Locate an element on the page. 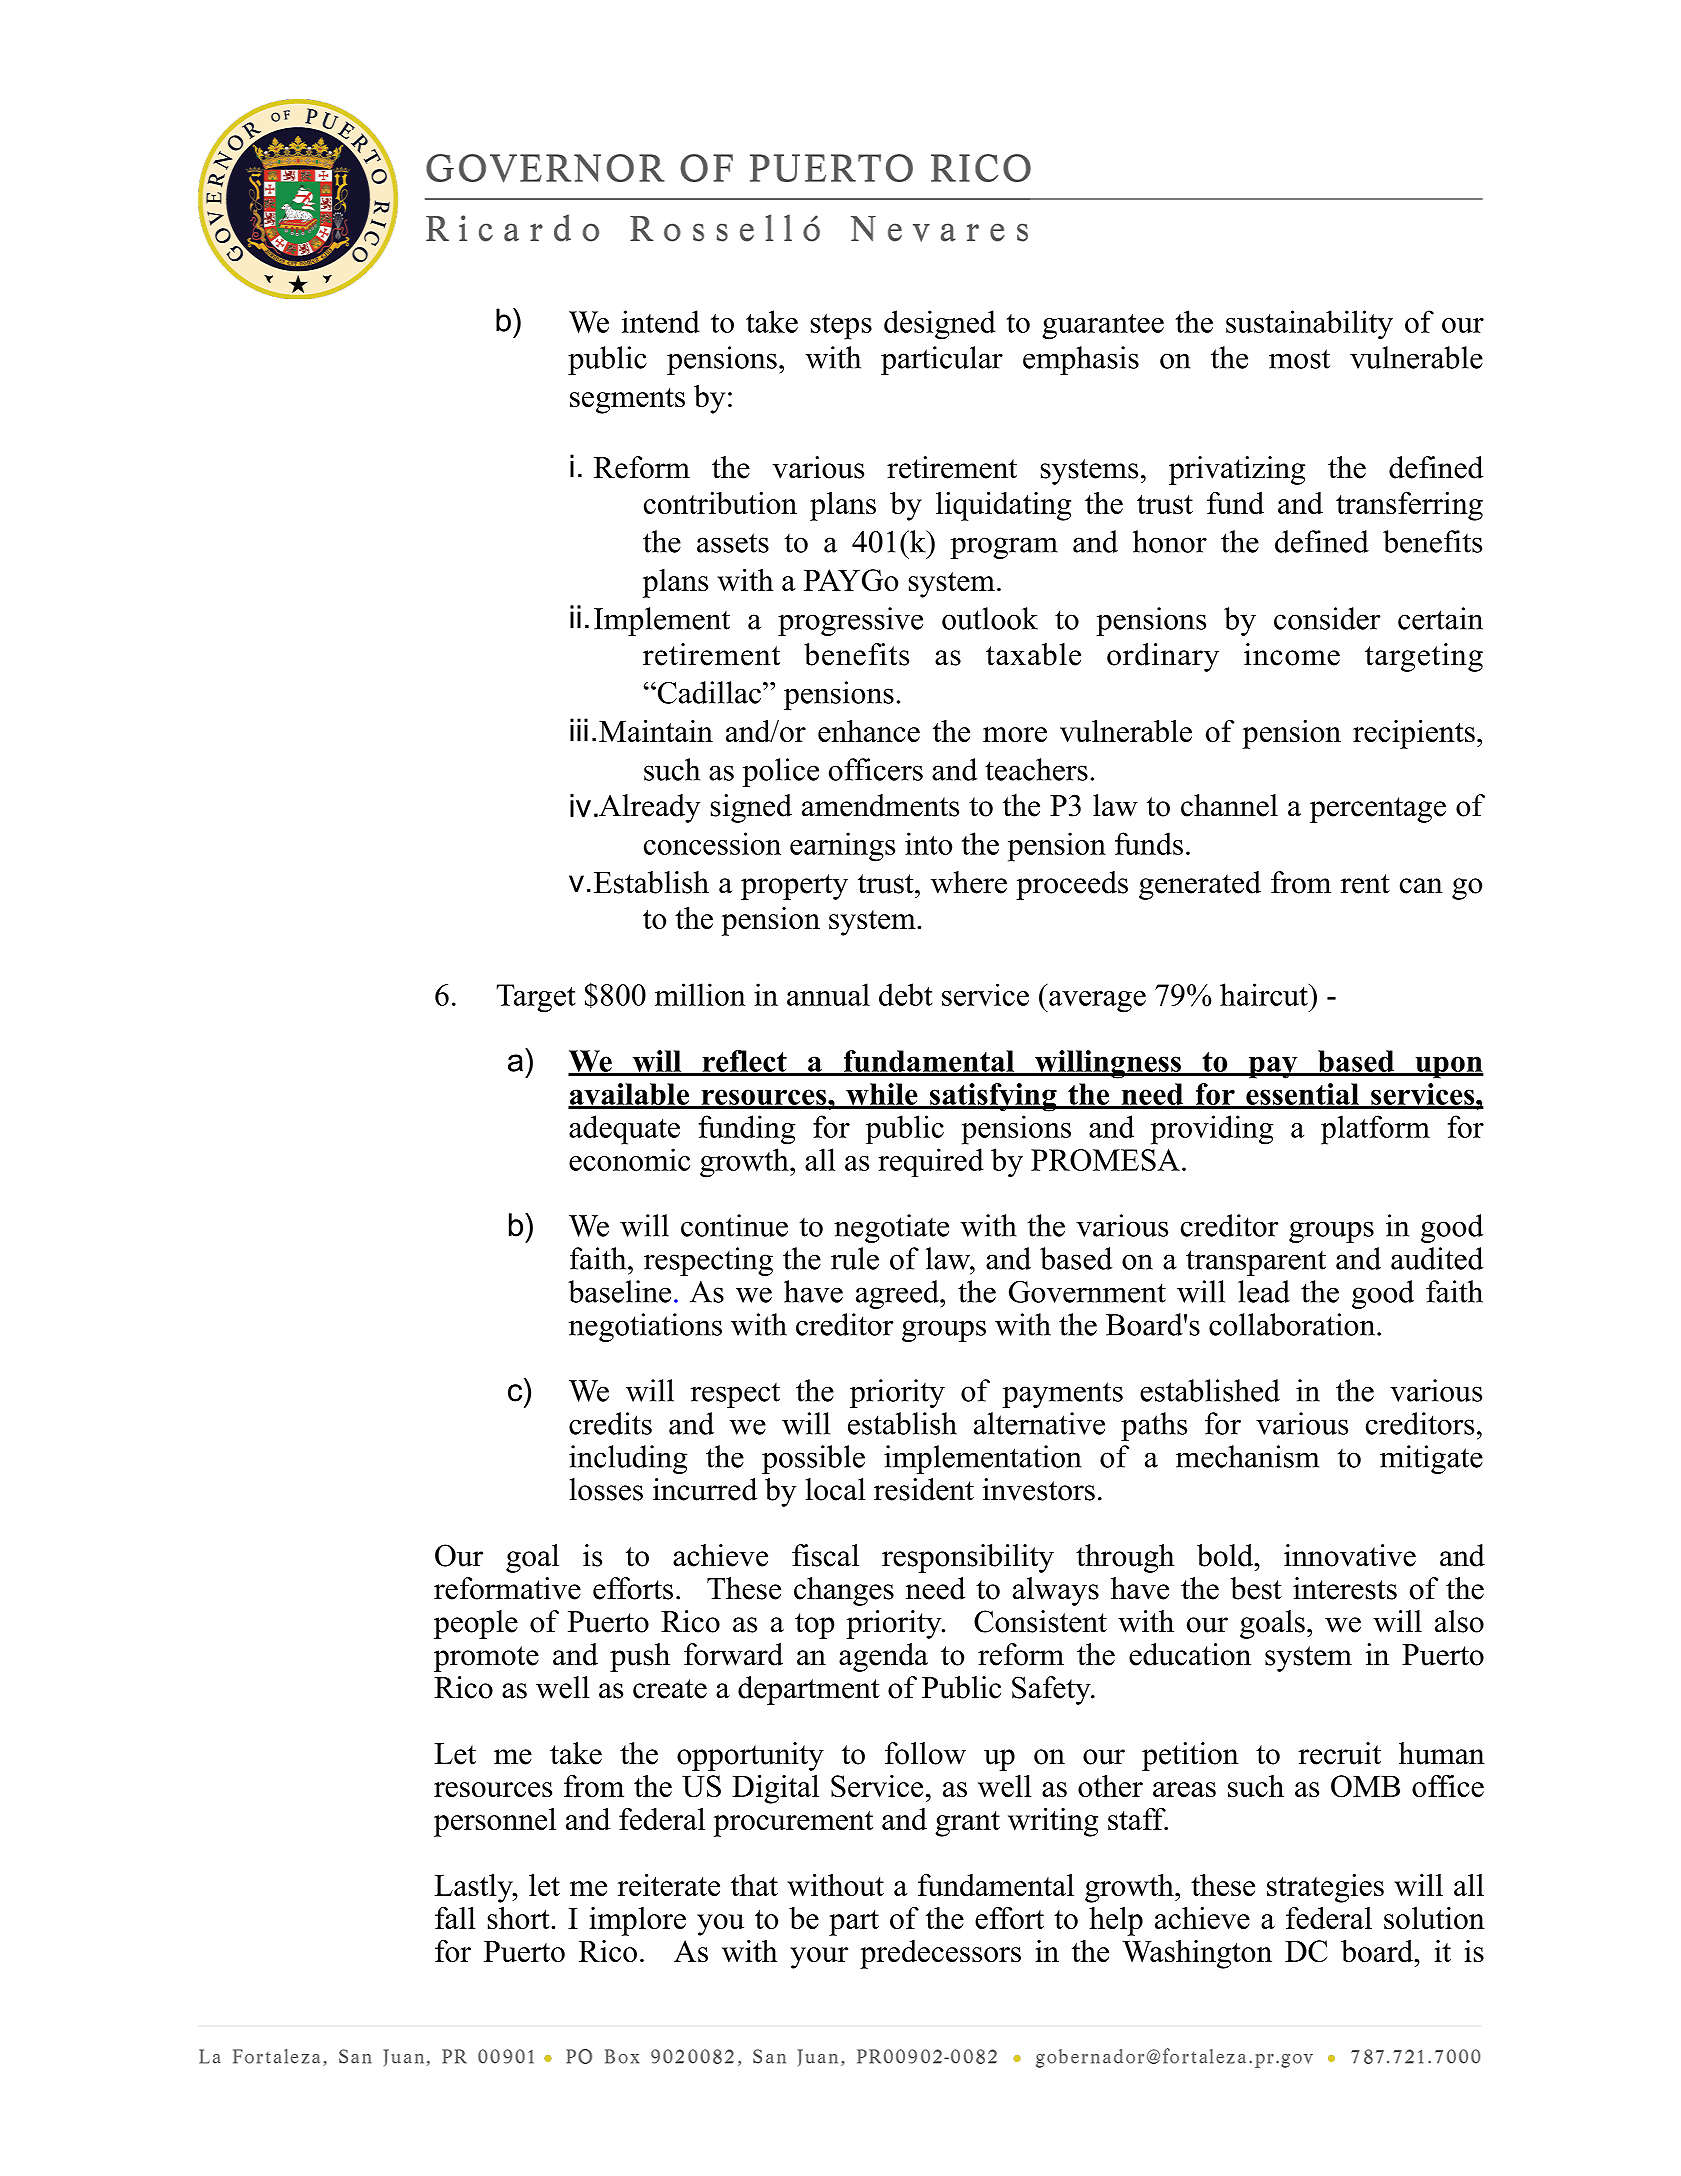 This image has width=1681, height=2176. where is located at coordinates (969, 882).
